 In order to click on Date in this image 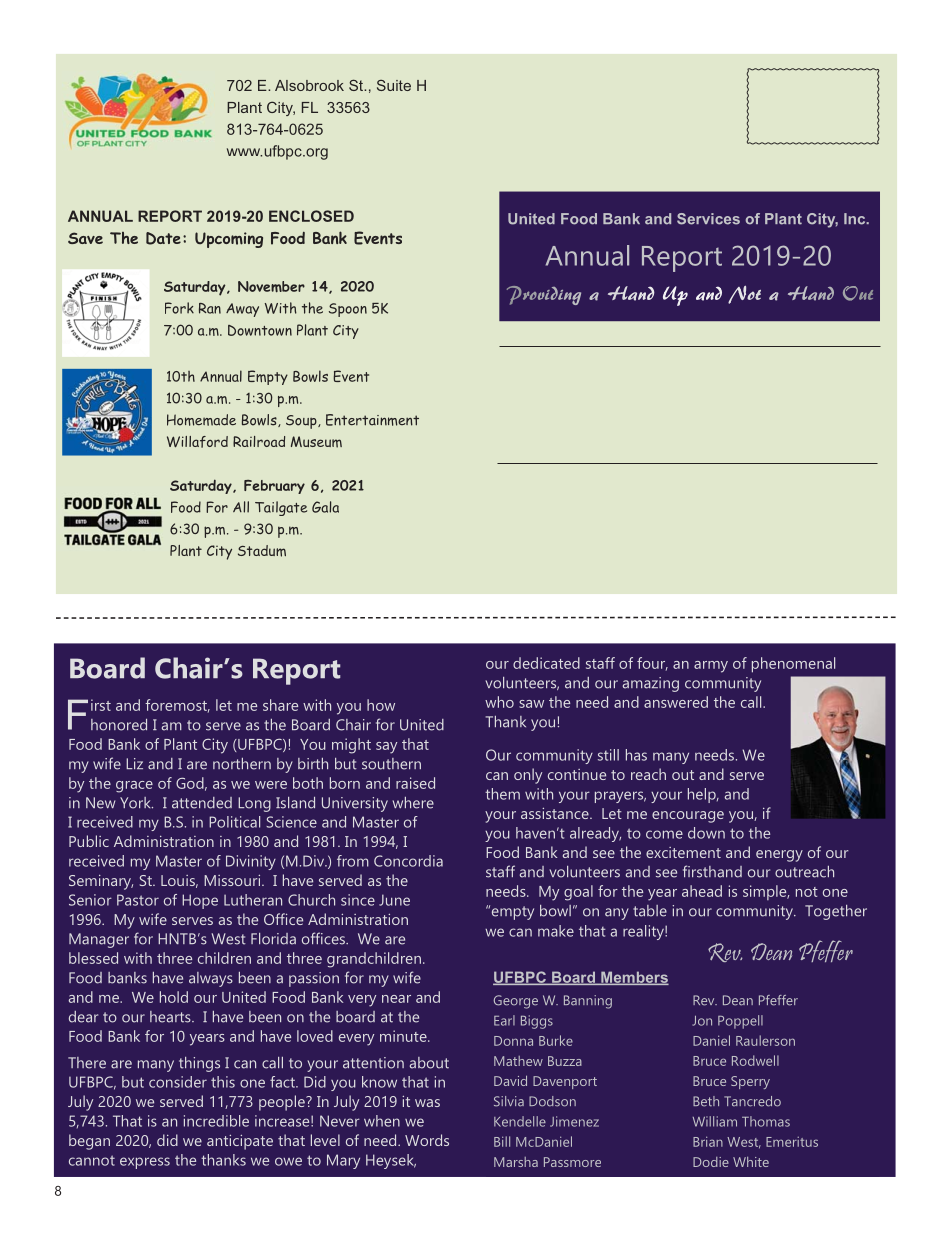, I will do `click(163, 238)`.
